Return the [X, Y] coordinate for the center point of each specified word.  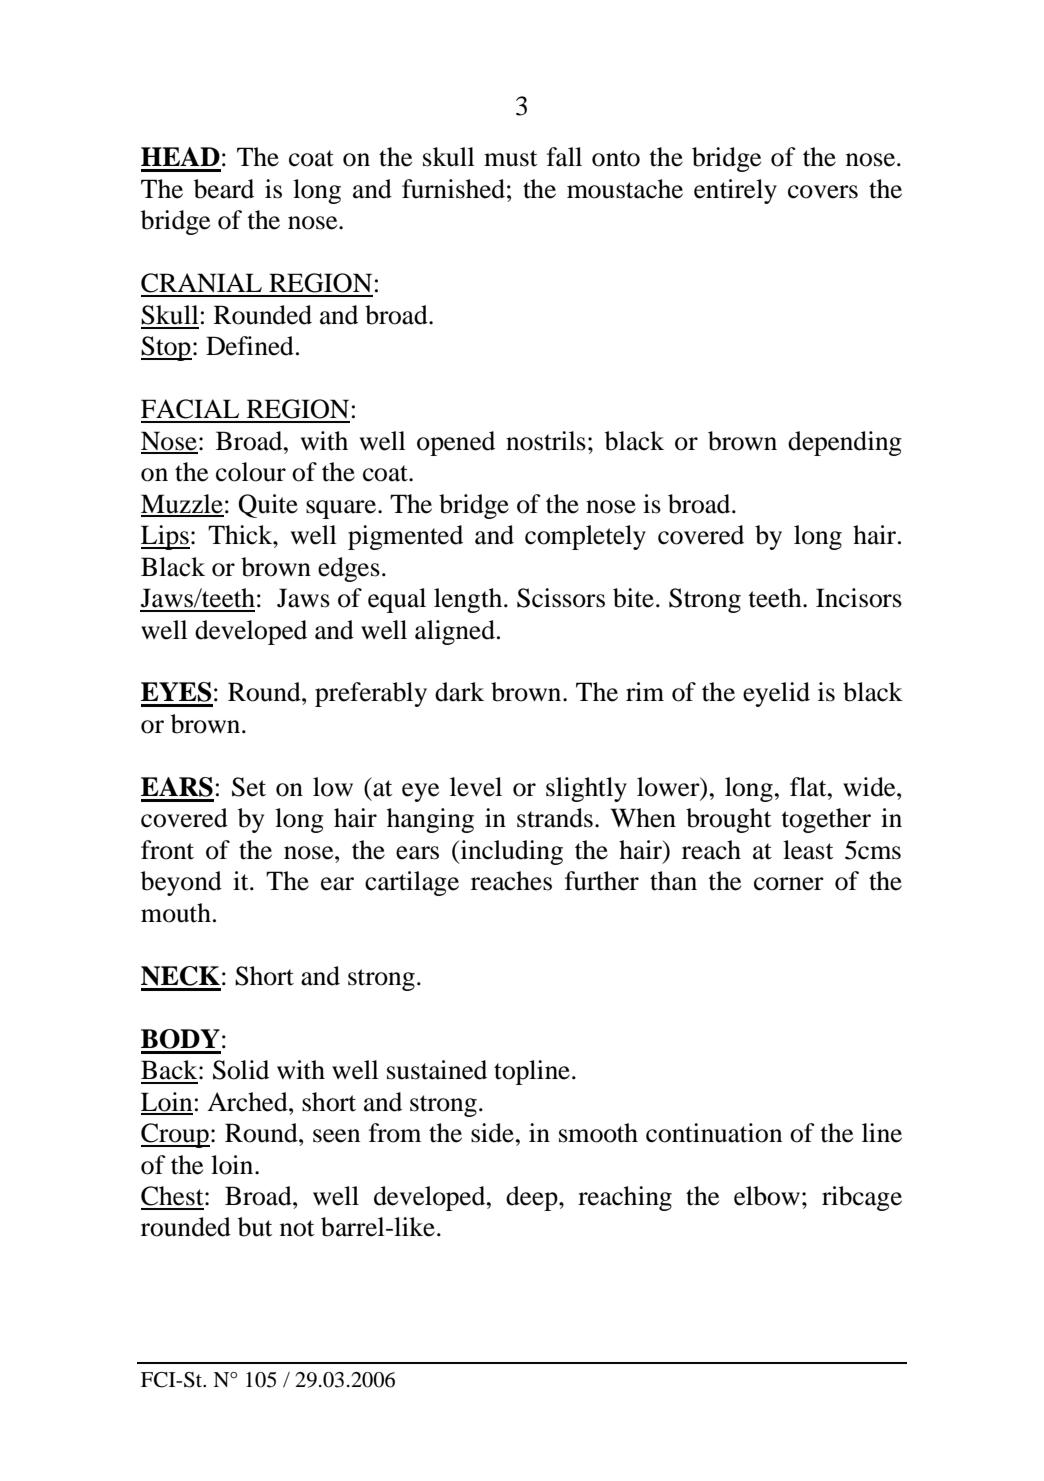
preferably [371, 694]
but [255, 1227]
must [511, 158]
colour [251, 472]
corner [789, 884]
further [602, 881]
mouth [176, 913]
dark [459, 692]
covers [823, 192]
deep [533, 1198]
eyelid [776, 694]
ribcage [862, 1198]
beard [224, 189]
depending [845, 443]
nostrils [546, 441]
